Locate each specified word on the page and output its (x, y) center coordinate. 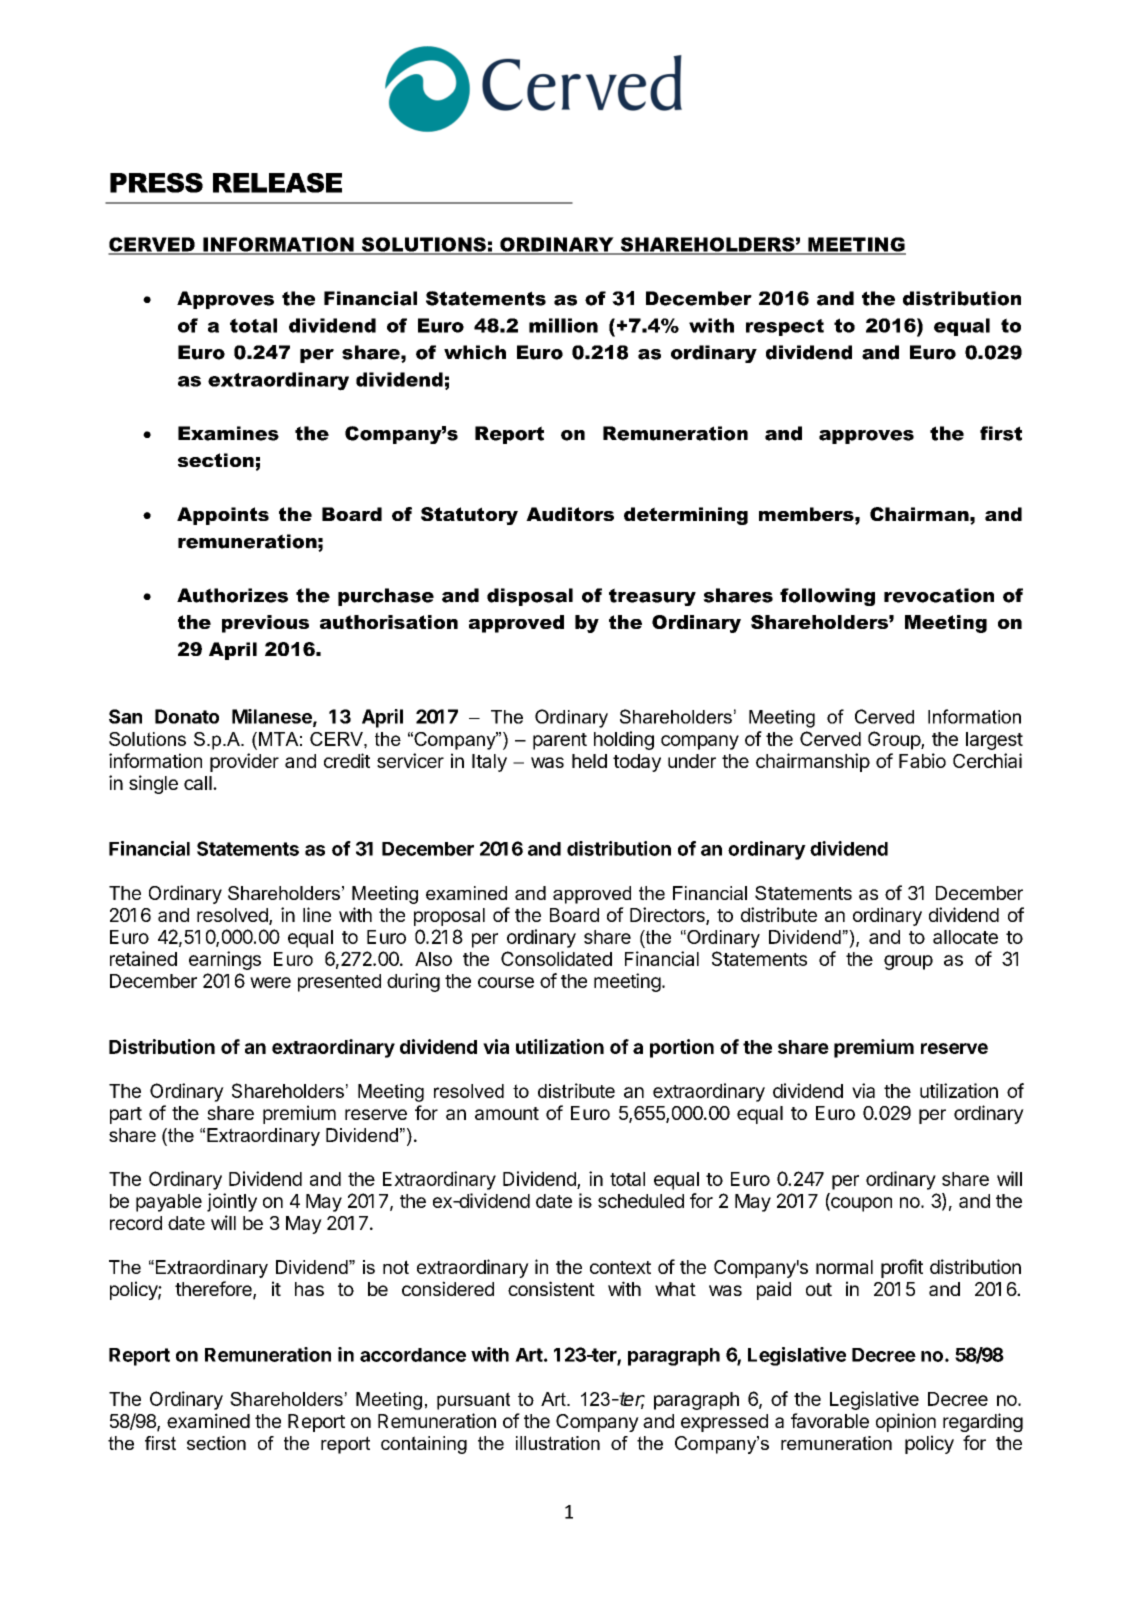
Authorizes (232, 595)
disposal (530, 597)
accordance (413, 1355)
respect (785, 327)
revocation (939, 595)
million (563, 325)
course (506, 982)
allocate (965, 937)
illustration (558, 1443)
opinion (906, 1422)
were (270, 982)
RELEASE (277, 183)
